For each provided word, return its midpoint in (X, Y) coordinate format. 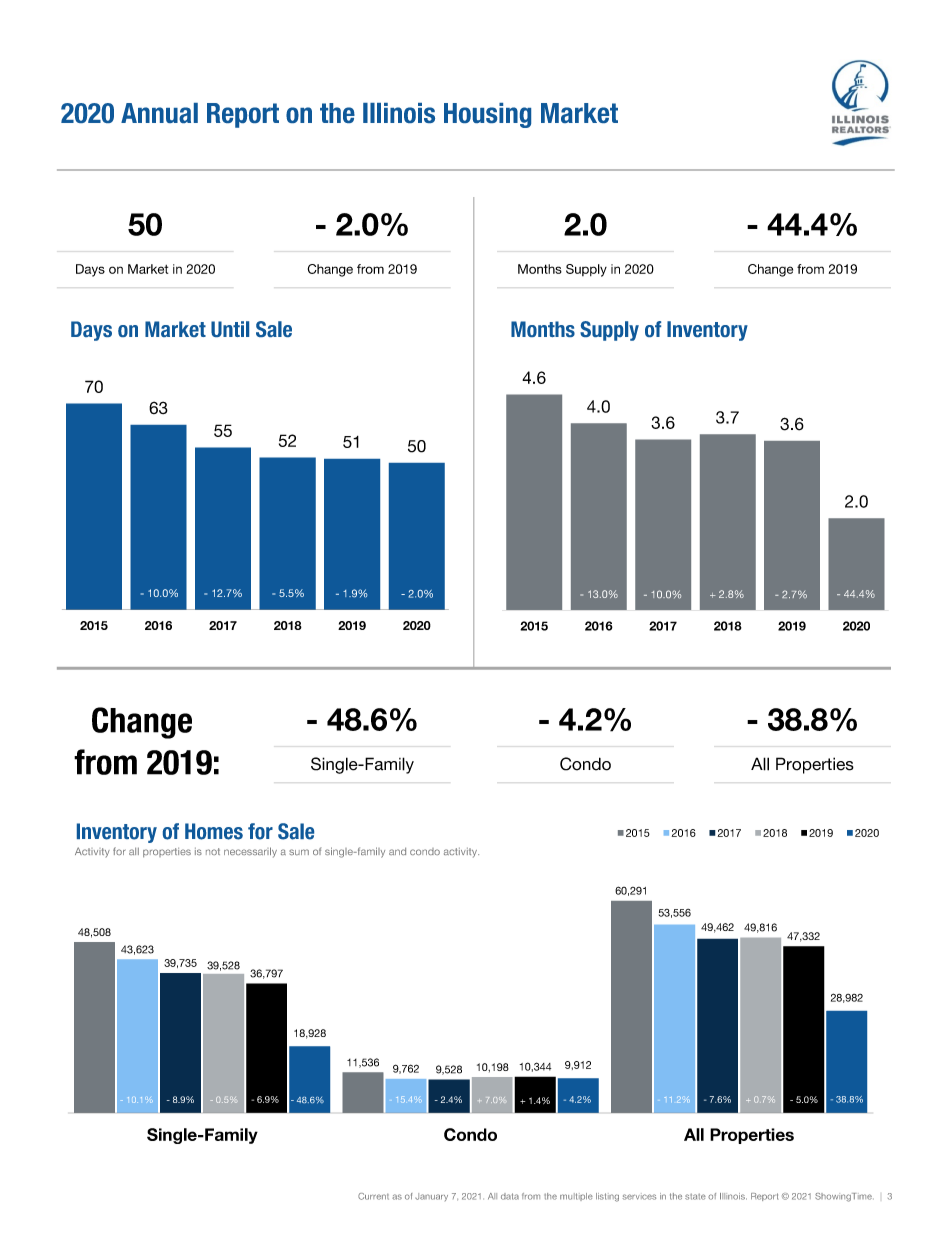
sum (299, 852)
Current (373, 1196)
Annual (159, 113)
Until (230, 329)
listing (607, 1197)
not (213, 851)
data (510, 1196)
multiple (576, 1197)
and (397, 851)
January (431, 1197)
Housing (487, 115)
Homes (214, 831)
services (639, 1197)
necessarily (250, 852)
